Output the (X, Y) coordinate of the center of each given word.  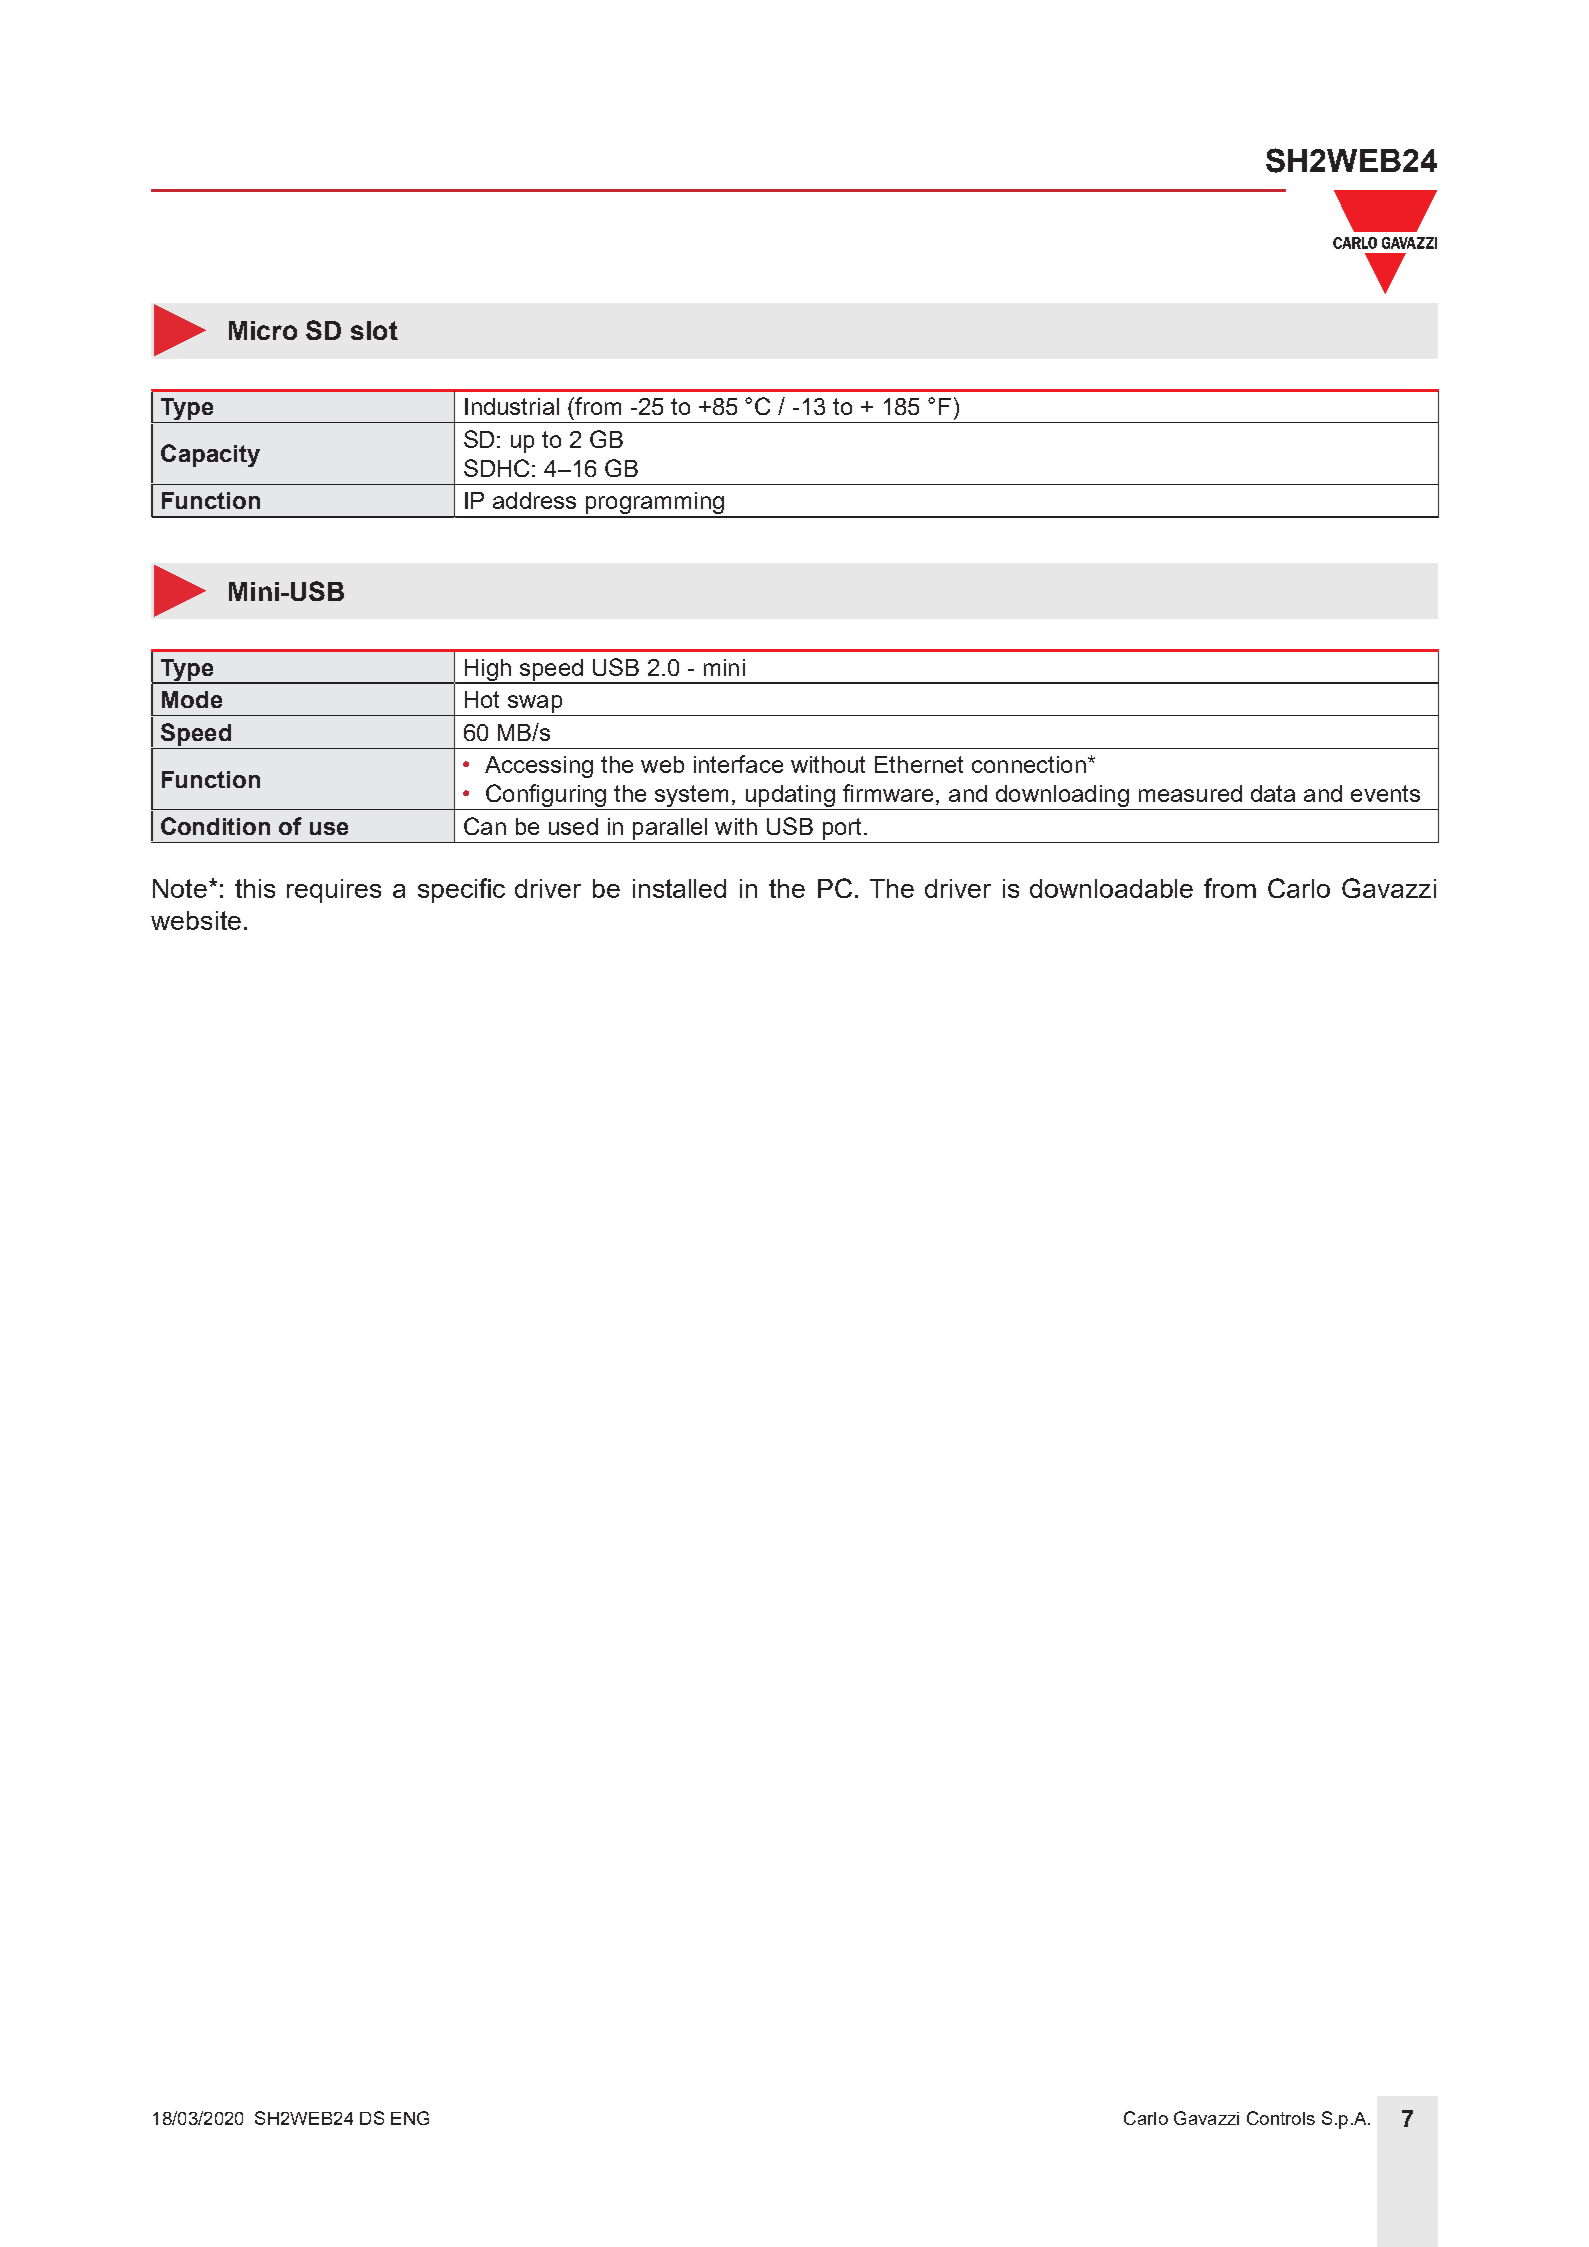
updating (790, 797)
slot (374, 330)
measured (1190, 793)
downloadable (1111, 888)
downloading (1062, 797)
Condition (215, 826)
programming (654, 504)
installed (679, 888)
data (1273, 793)
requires (334, 891)
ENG (410, 2118)
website (196, 920)
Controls (1281, 2118)
